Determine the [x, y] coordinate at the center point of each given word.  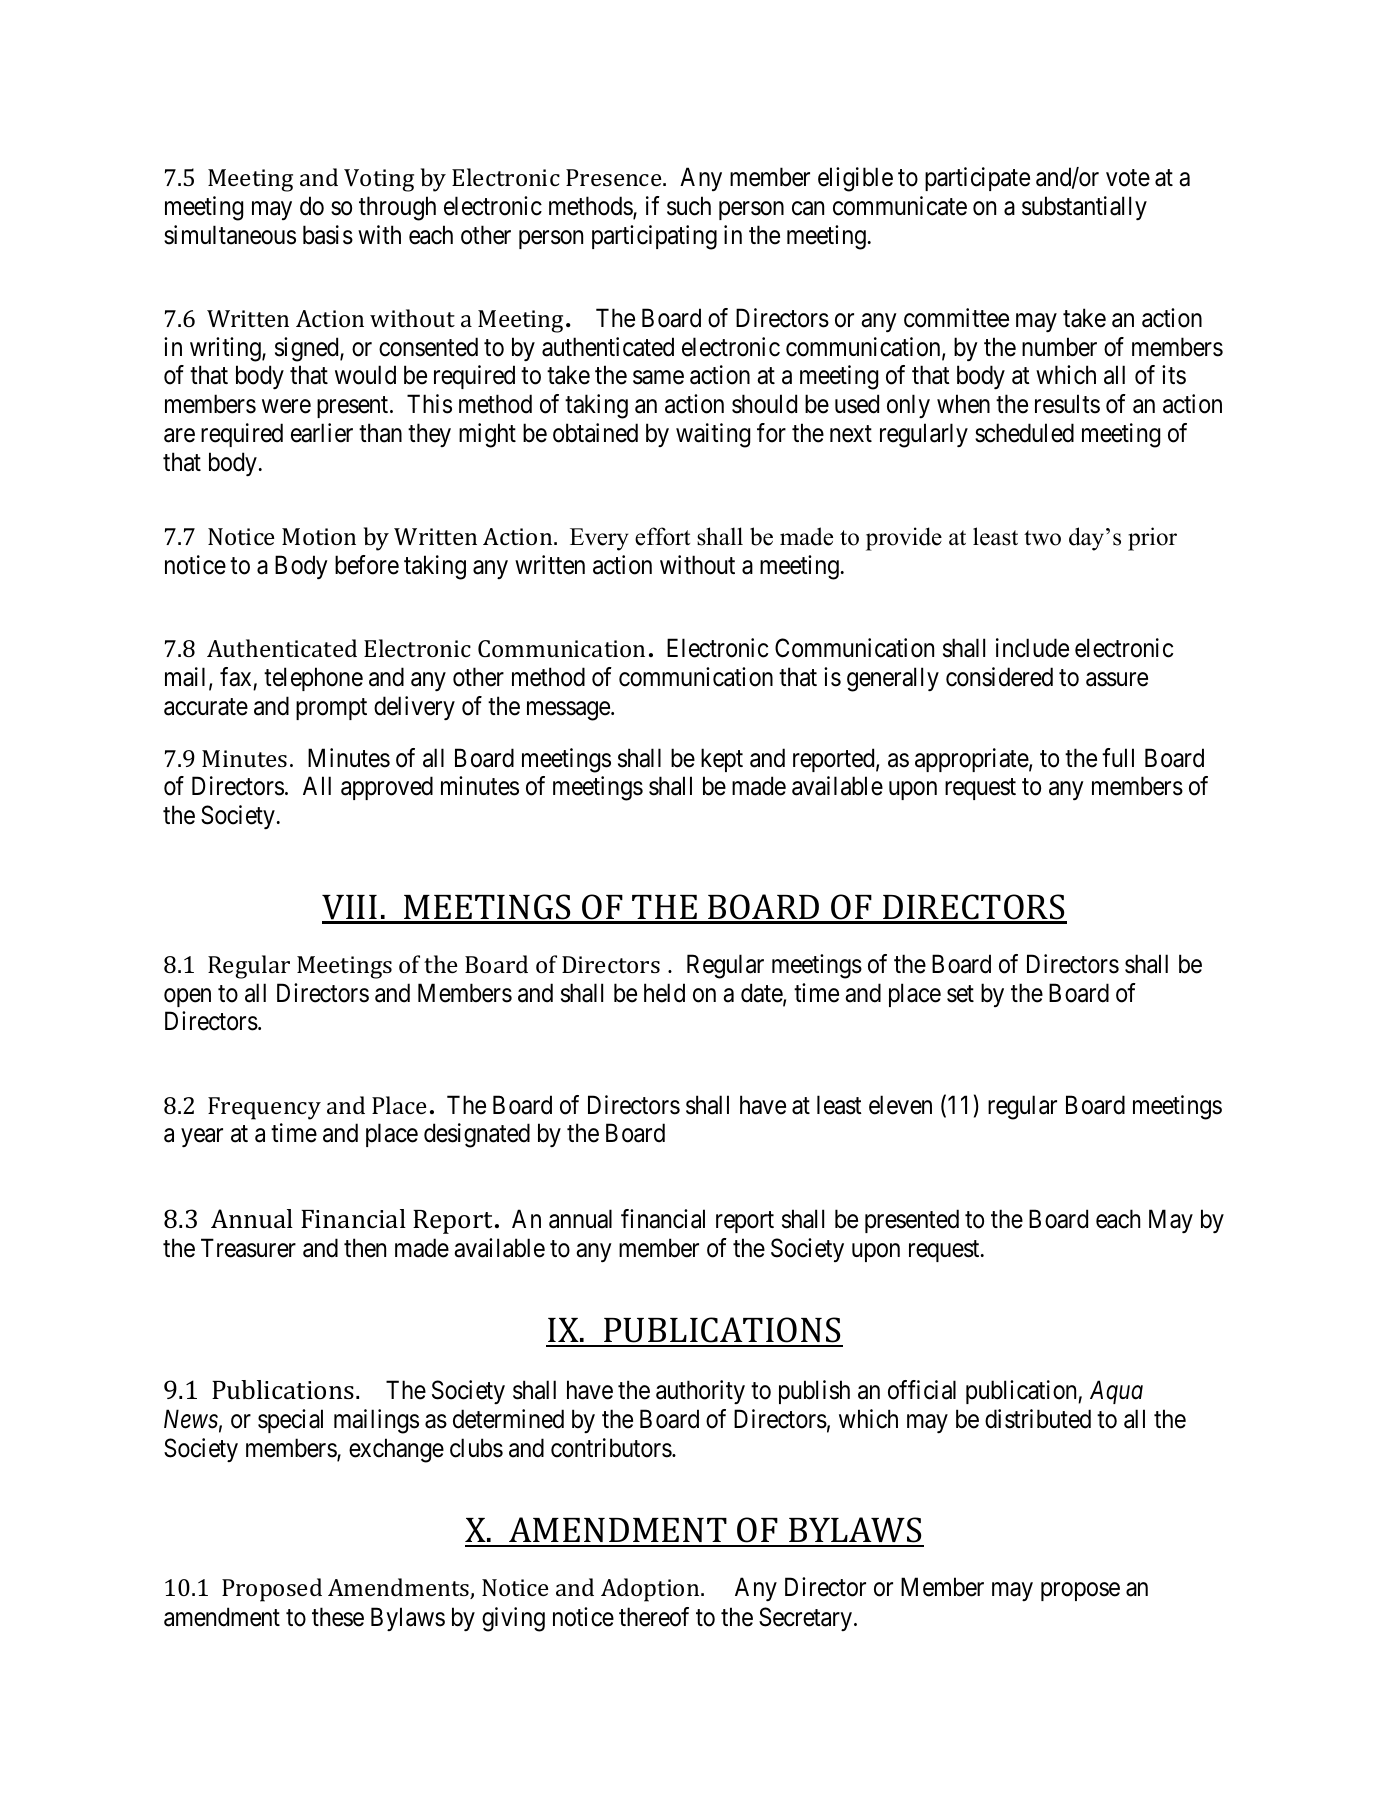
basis [328, 235]
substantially [1084, 208]
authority [700, 1392]
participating [654, 237]
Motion [319, 536]
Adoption [651, 1590]
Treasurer [248, 1248]
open [187, 997]
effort [662, 536]
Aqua [1116, 1392]
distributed [1038, 1419]
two [1042, 538]
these [338, 1617]
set [960, 994]
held [664, 993]
